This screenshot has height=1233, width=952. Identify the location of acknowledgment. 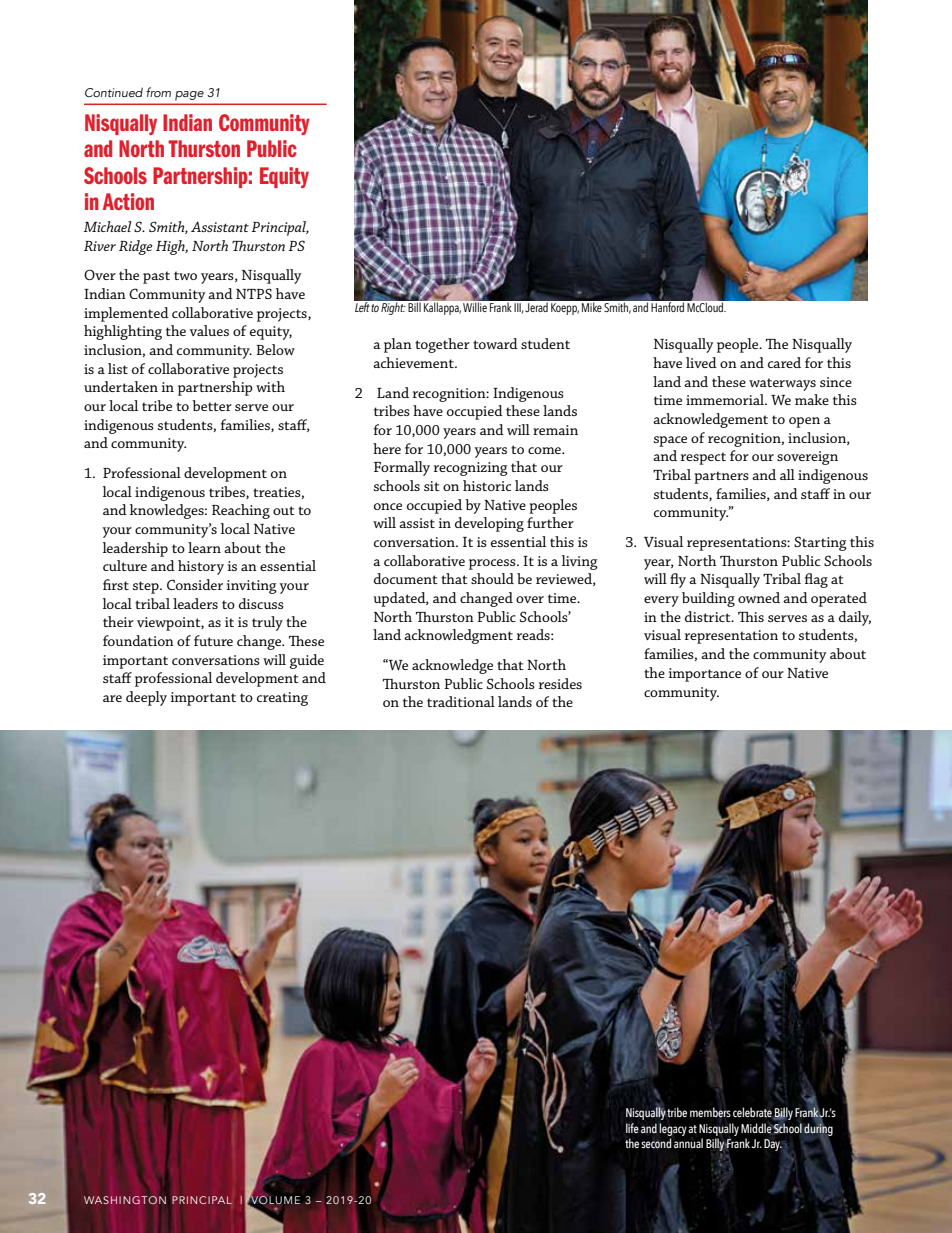
(458, 636).
